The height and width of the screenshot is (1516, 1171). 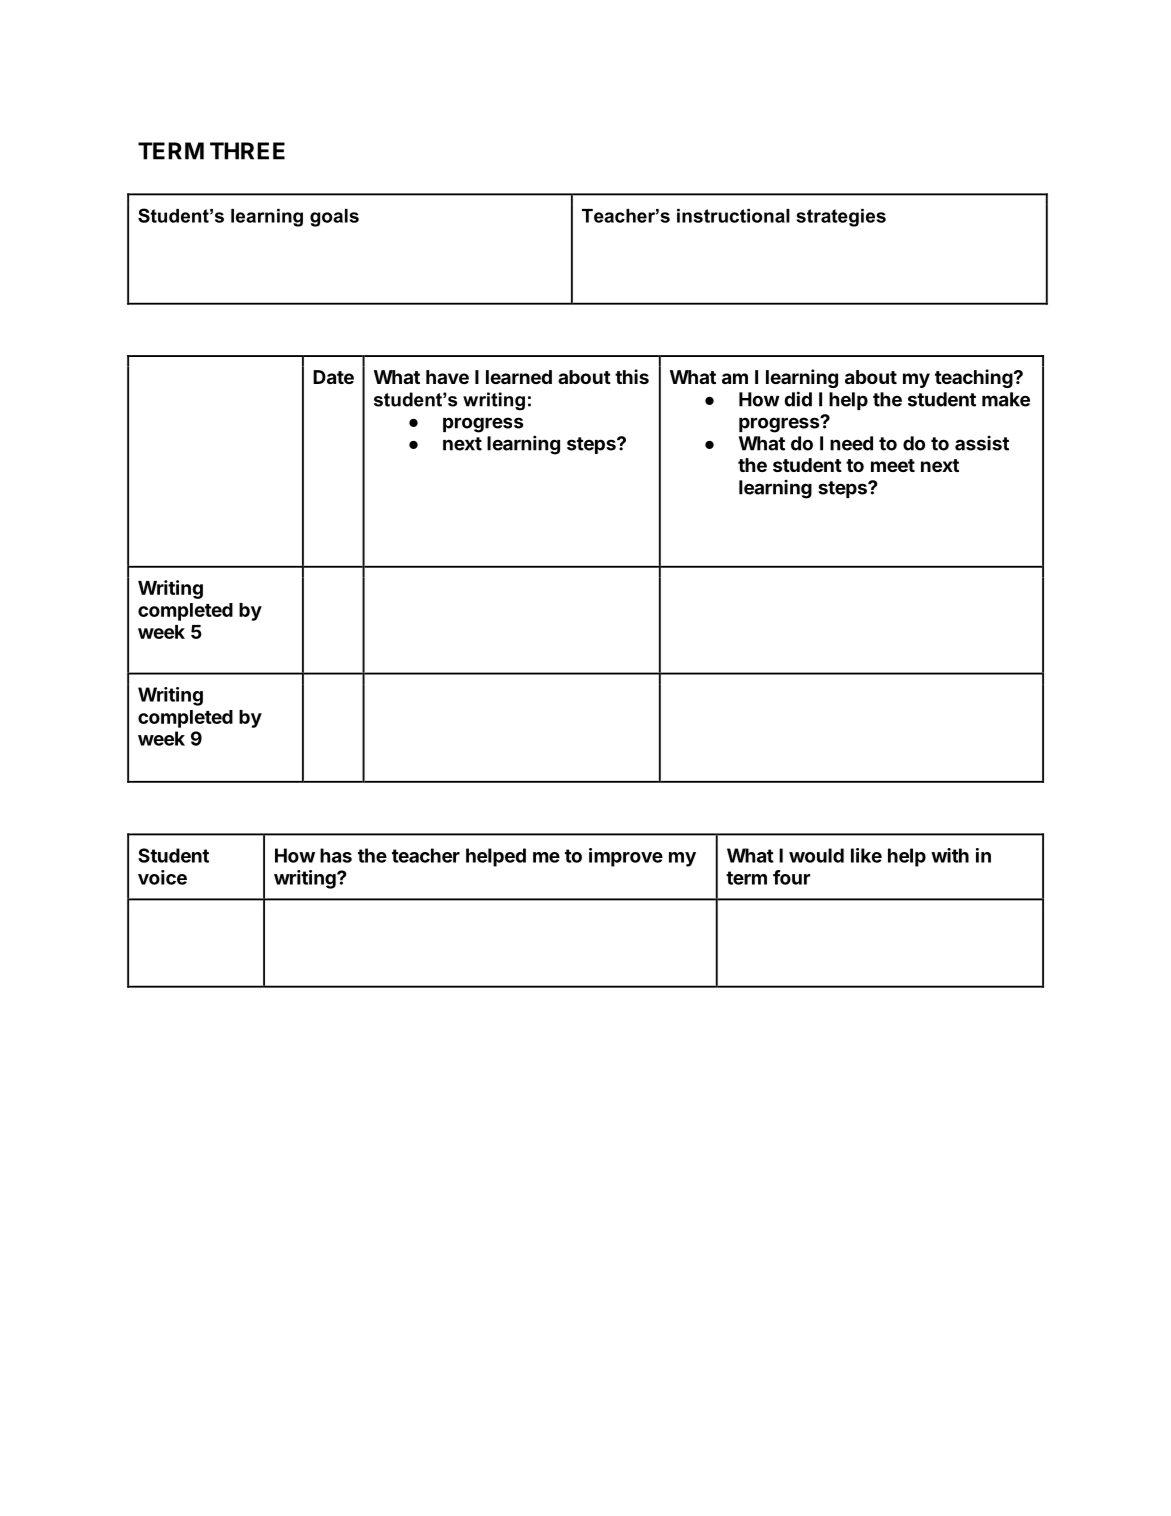 What do you see at coordinates (336, 855) in the screenshot?
I see `has` at bounding box center [336, 855].
